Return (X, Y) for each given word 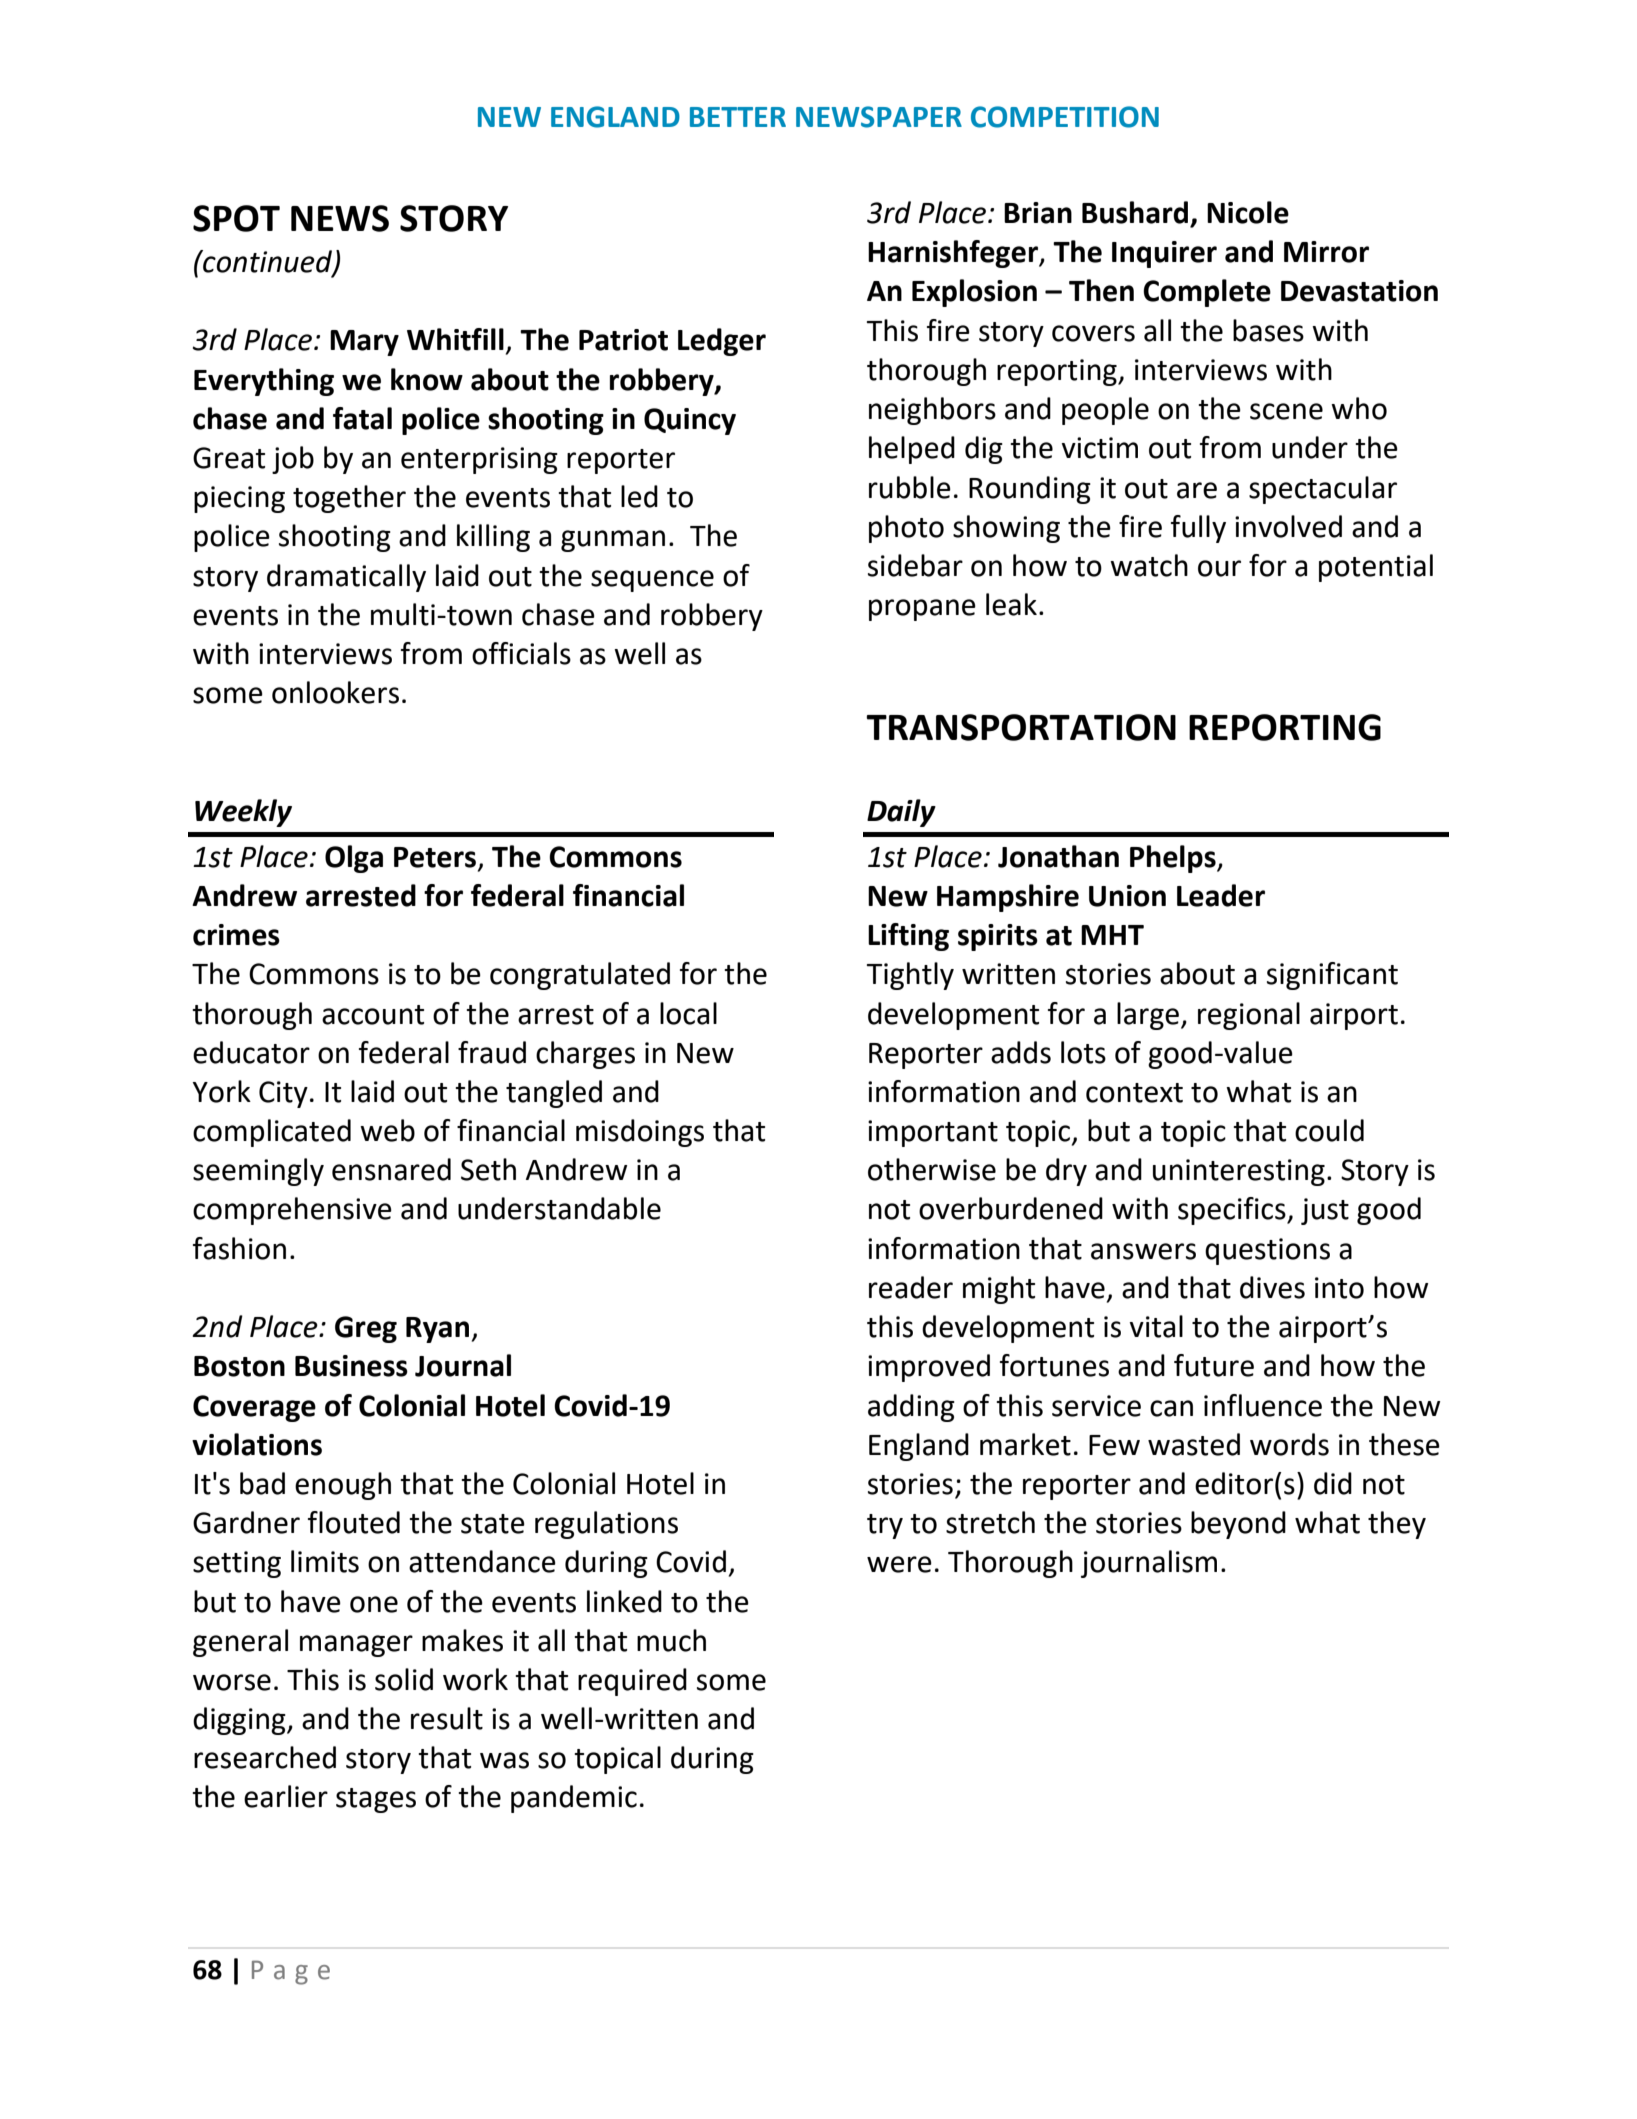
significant (1332, 976)
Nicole (1248, 212)
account (373, 1015)
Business (351, 1366)
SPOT (236, 218)
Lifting (908, 937)
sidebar (915, 565)
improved (929, 1368)
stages (376, 1800)
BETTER (738, 117)
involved (1288, 526)
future (1214, 1365)
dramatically (346, 578)
